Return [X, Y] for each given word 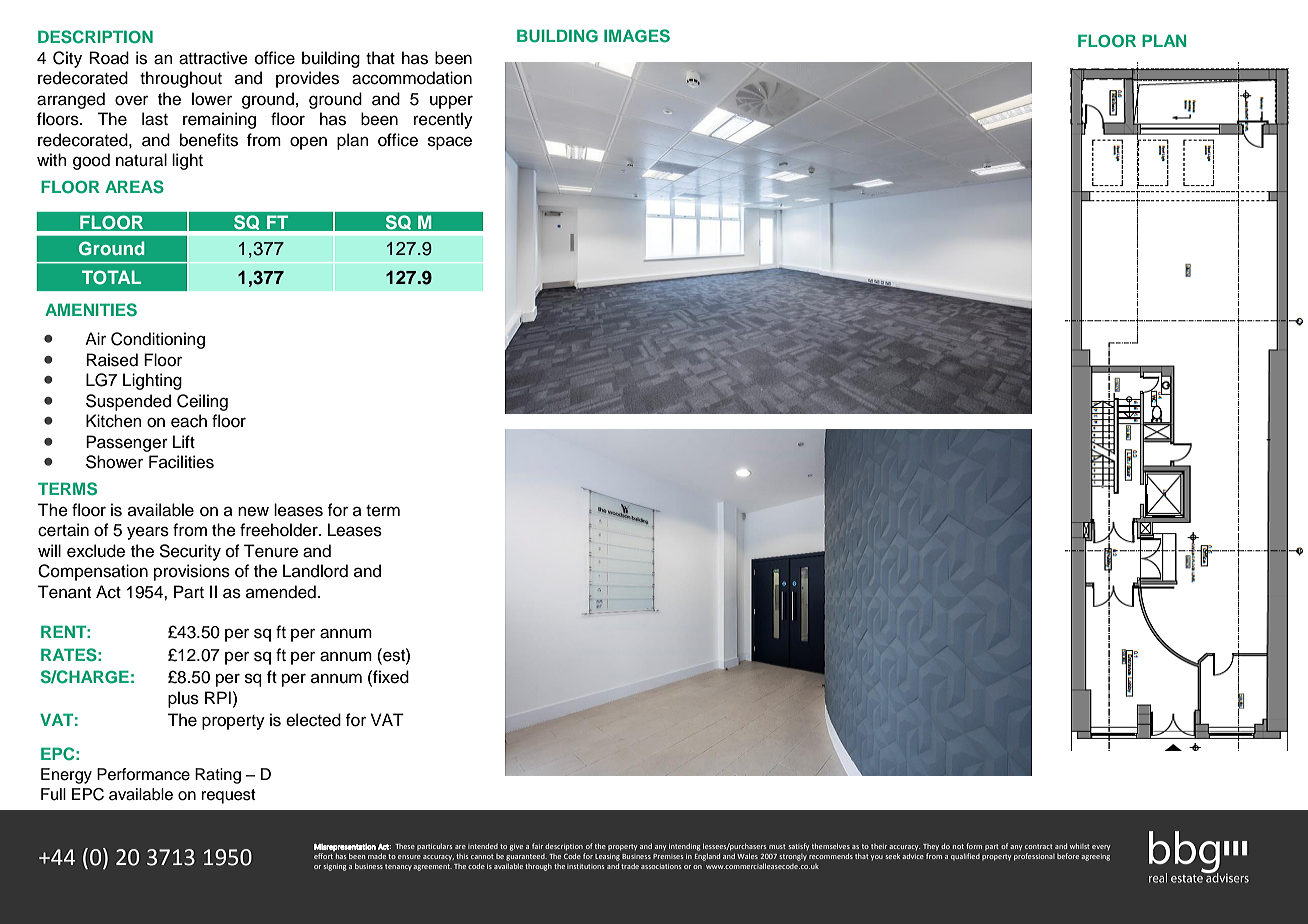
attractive [213, 58]
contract [1039, 846]
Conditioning [158, 340]
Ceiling [202, 402]
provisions [192, 572]
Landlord [315, 571]
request [229, 796]
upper [451, 102]
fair [537, 846]
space [450, 143]
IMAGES [637, 36]
